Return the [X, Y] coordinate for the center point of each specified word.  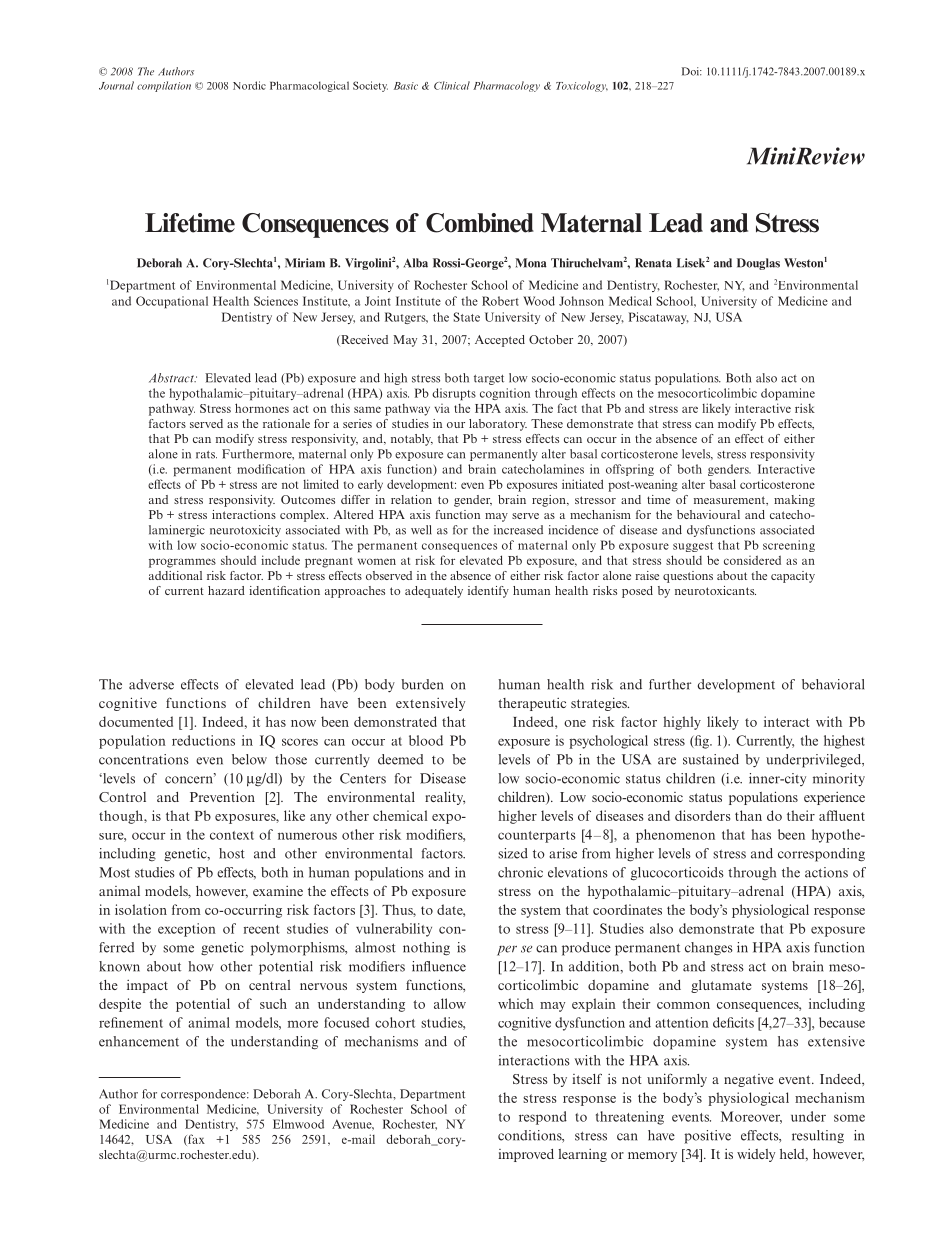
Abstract [172, 378]
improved [526, 1155]
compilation [164, 86]
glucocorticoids [677, 874]
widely [756, 1155]
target [489, 380]
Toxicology [582, 86]
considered [752, 560]
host [232, 853]
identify [488, 592]
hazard [226, 590]
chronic [520, 872]
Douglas [758, 264]
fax [195, 1140]
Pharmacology [506, 86]
